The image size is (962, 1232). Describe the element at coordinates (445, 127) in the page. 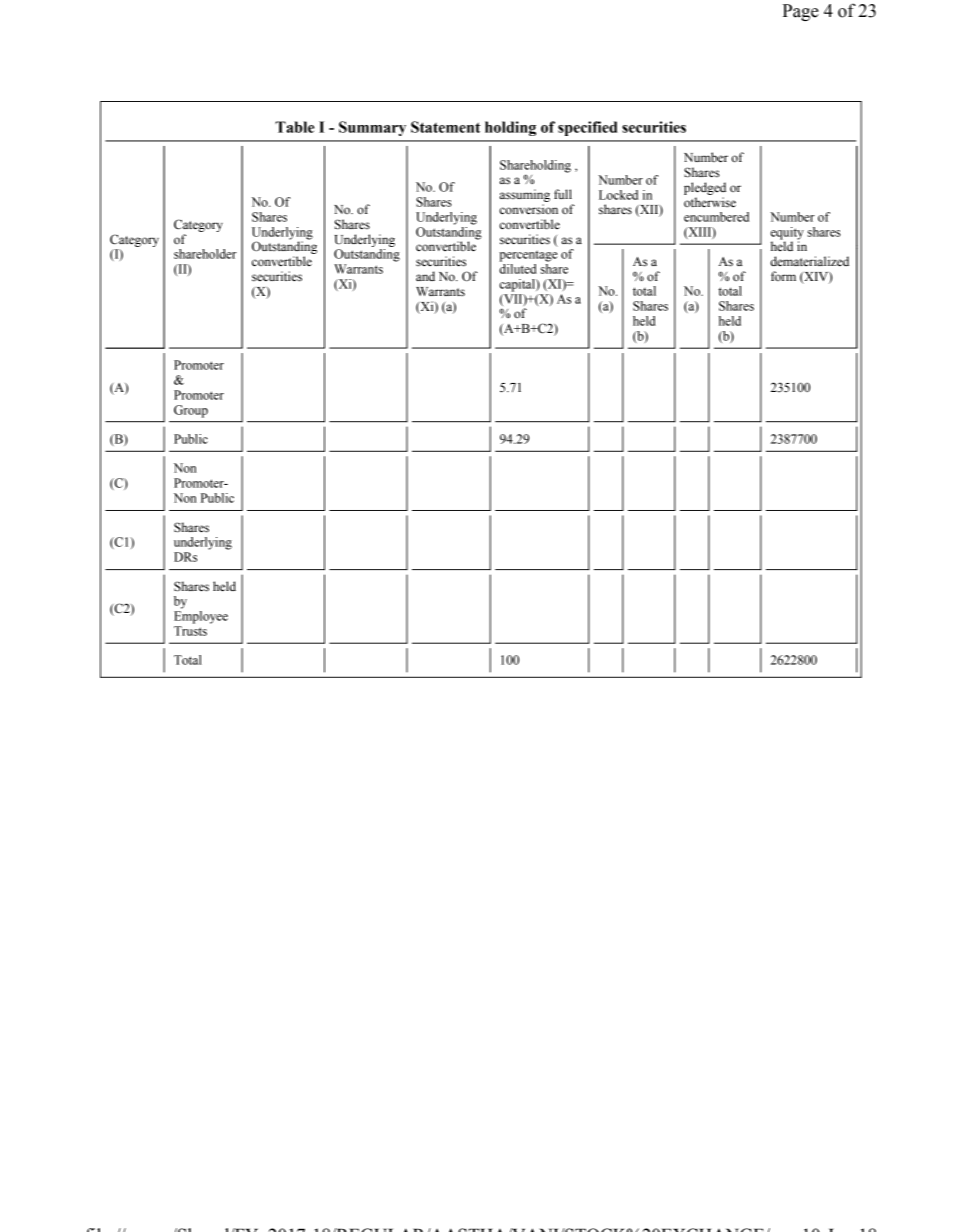

I see `Statement` at that location.
